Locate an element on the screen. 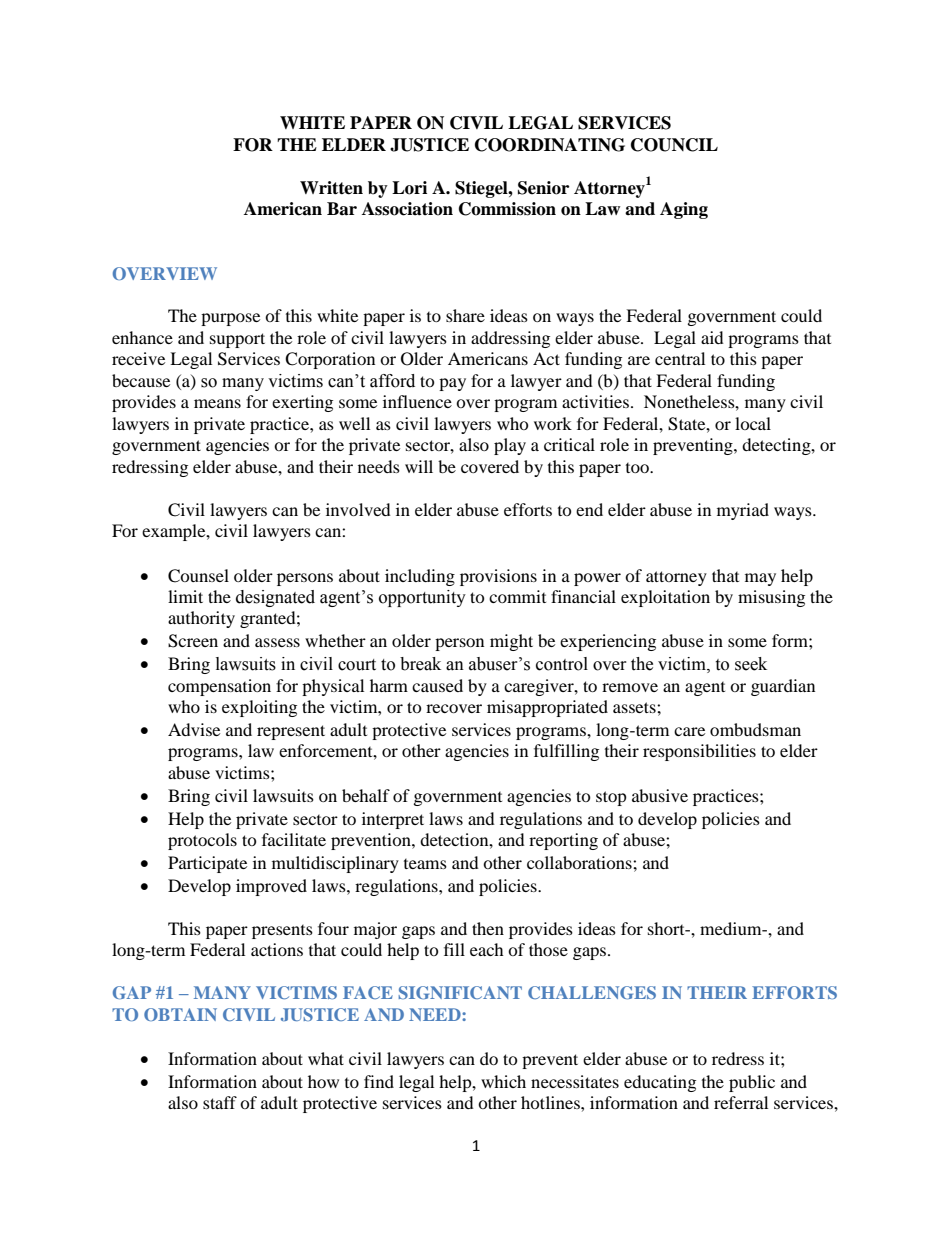  Written is located at coordinates (331, 188).
